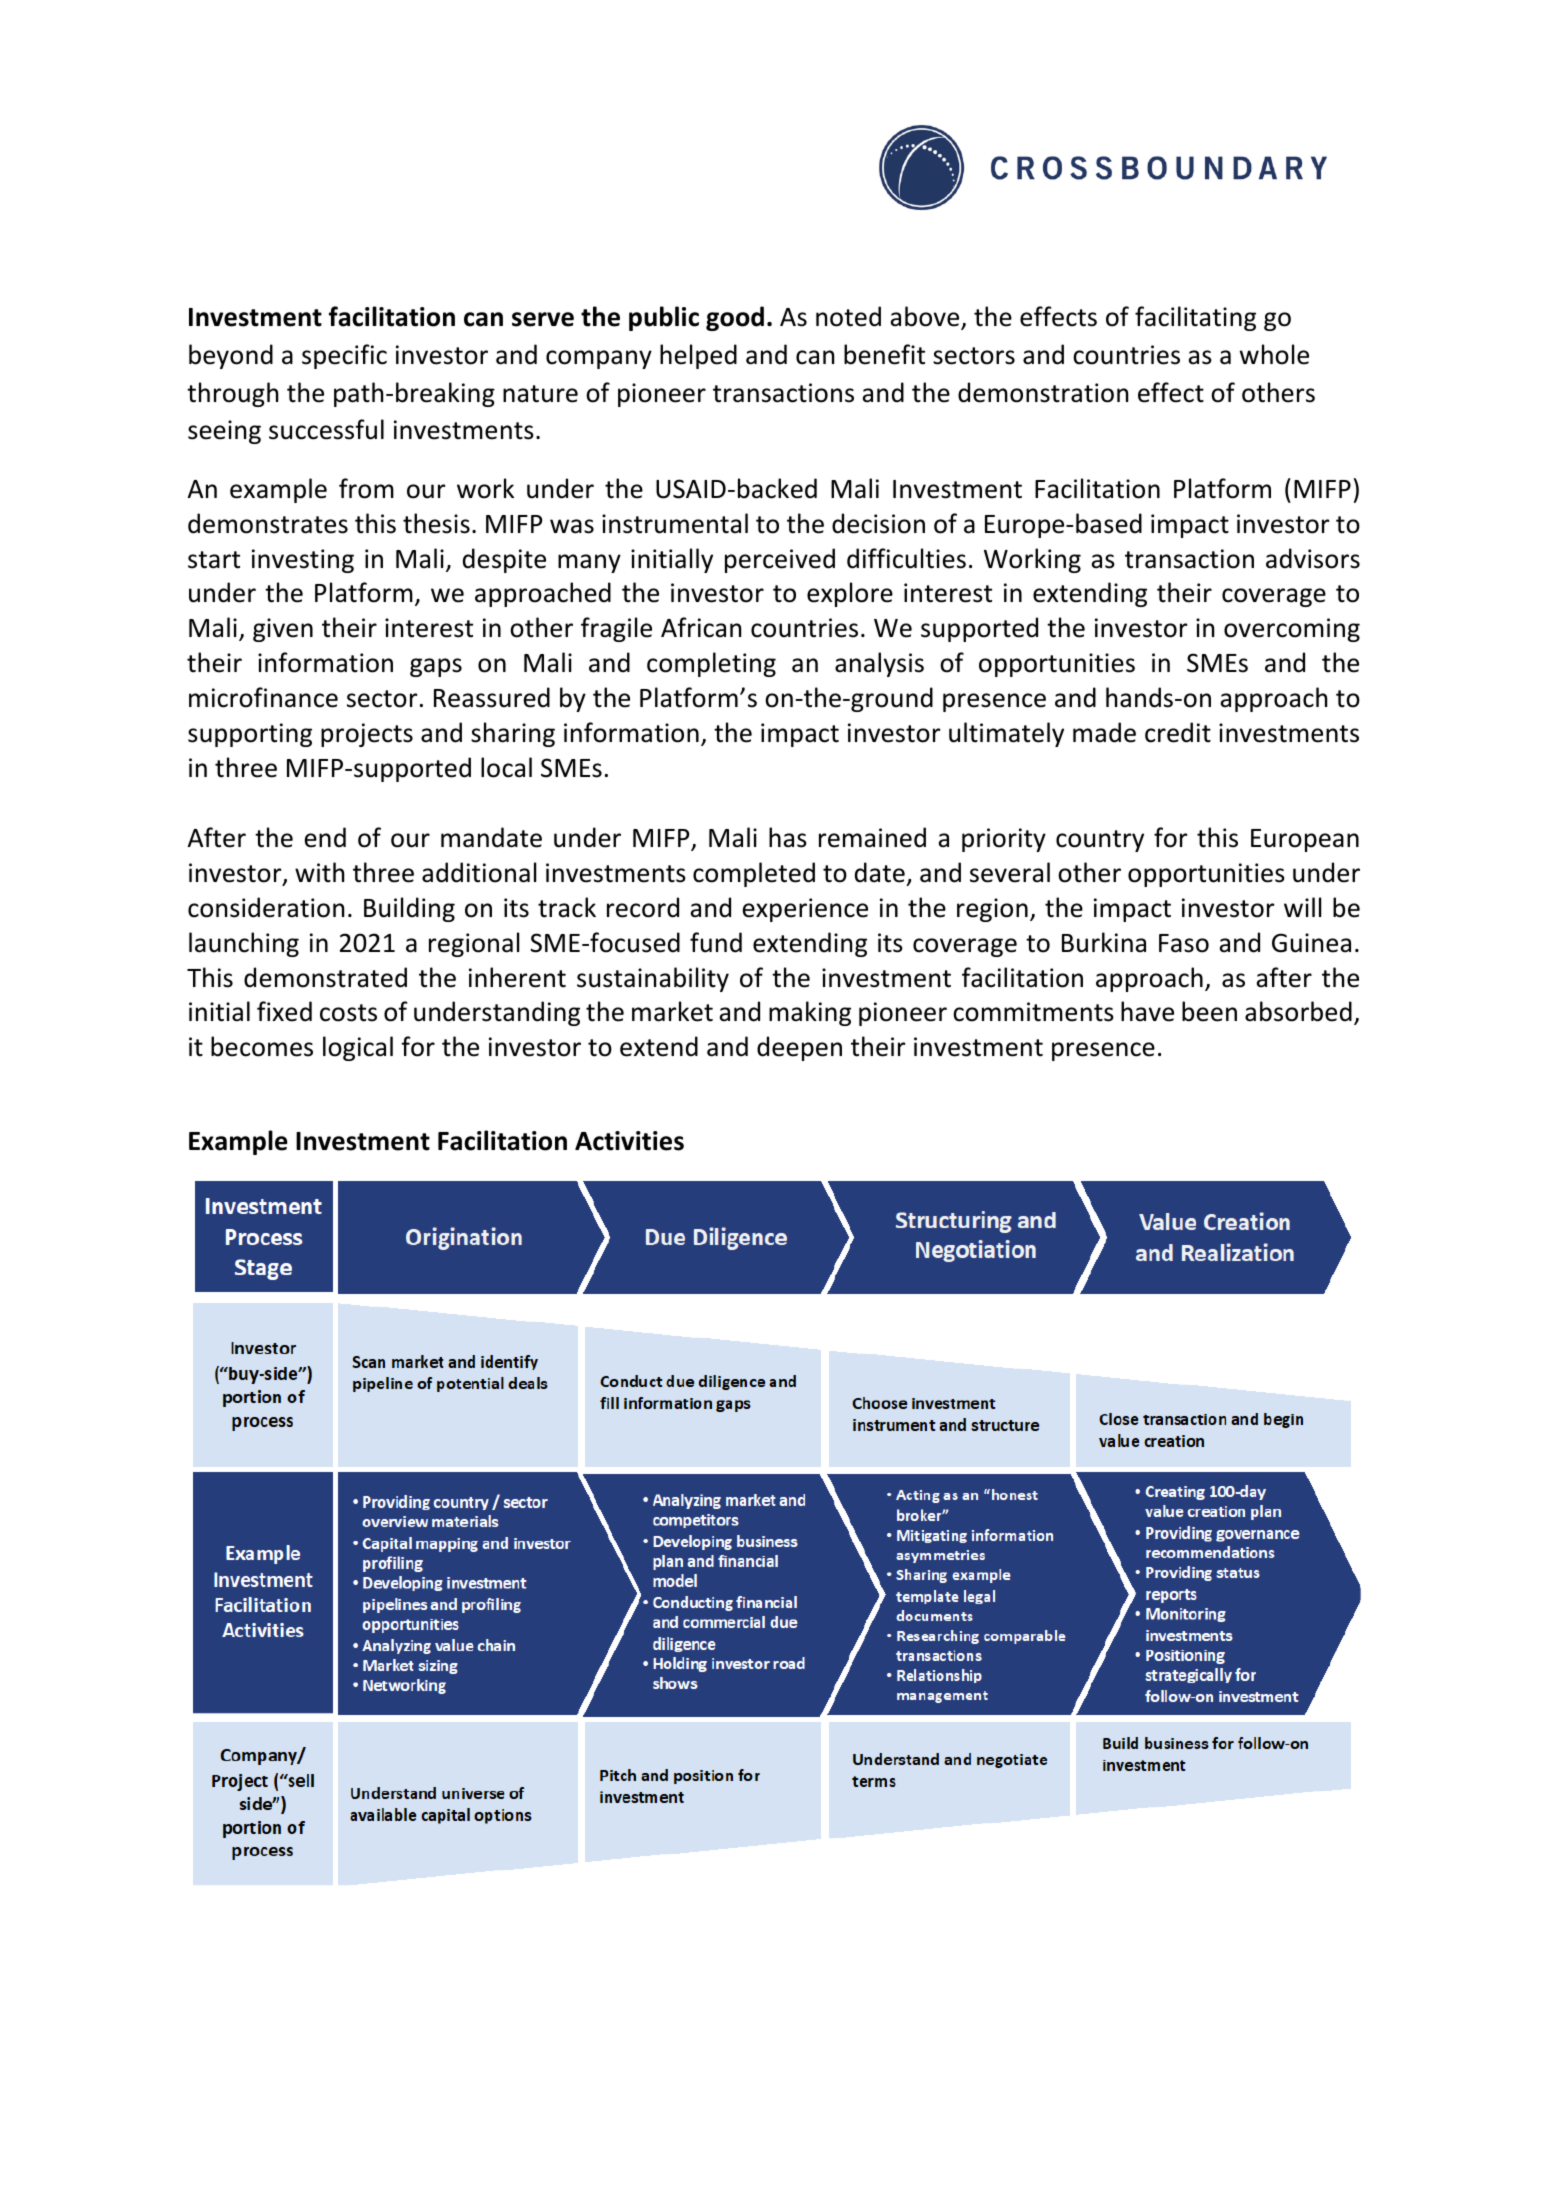  Describe the element at coordinates (1178, 732) in the image. I see `credit` at that location.
